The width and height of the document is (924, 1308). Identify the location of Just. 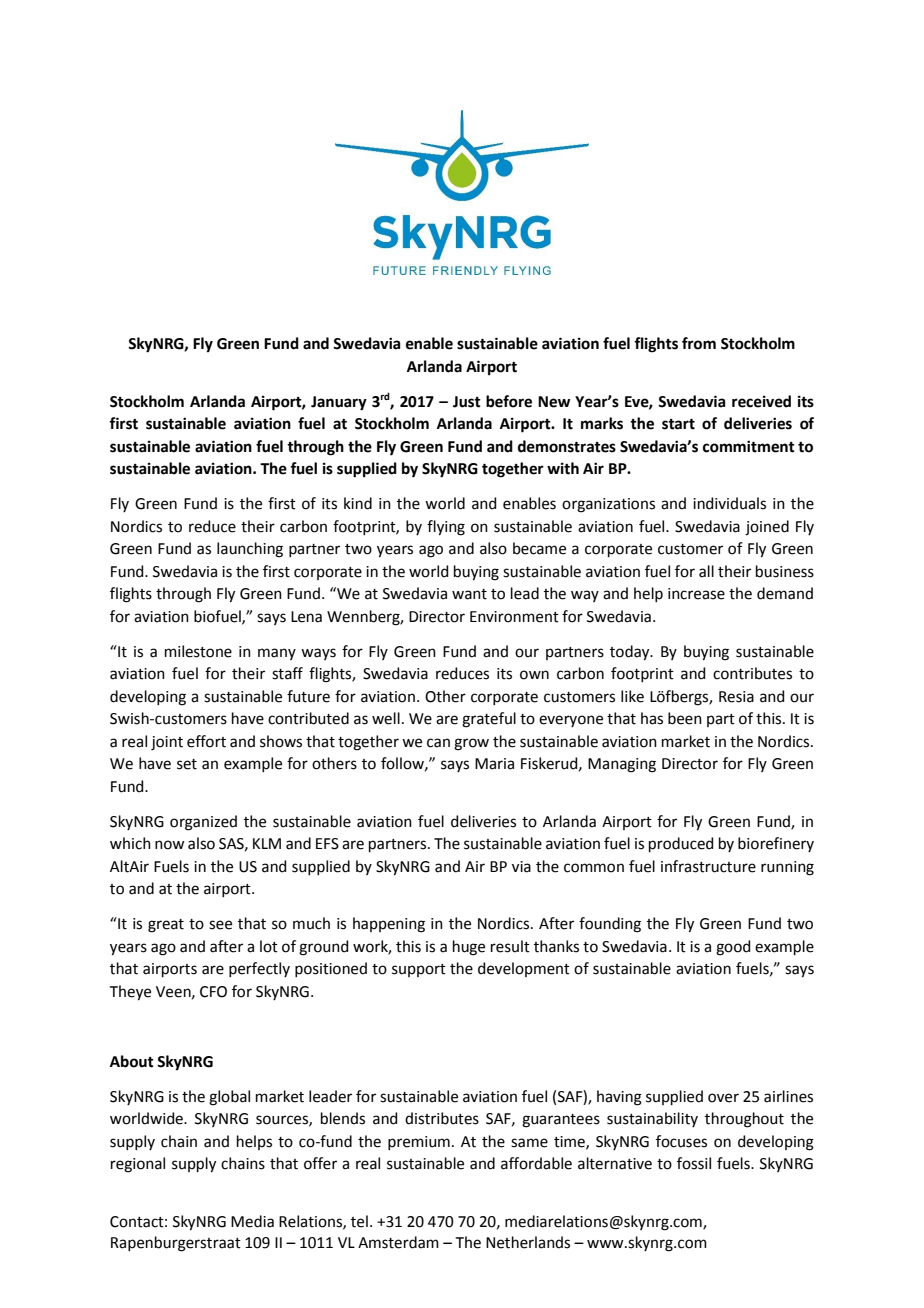
(467, 402).
